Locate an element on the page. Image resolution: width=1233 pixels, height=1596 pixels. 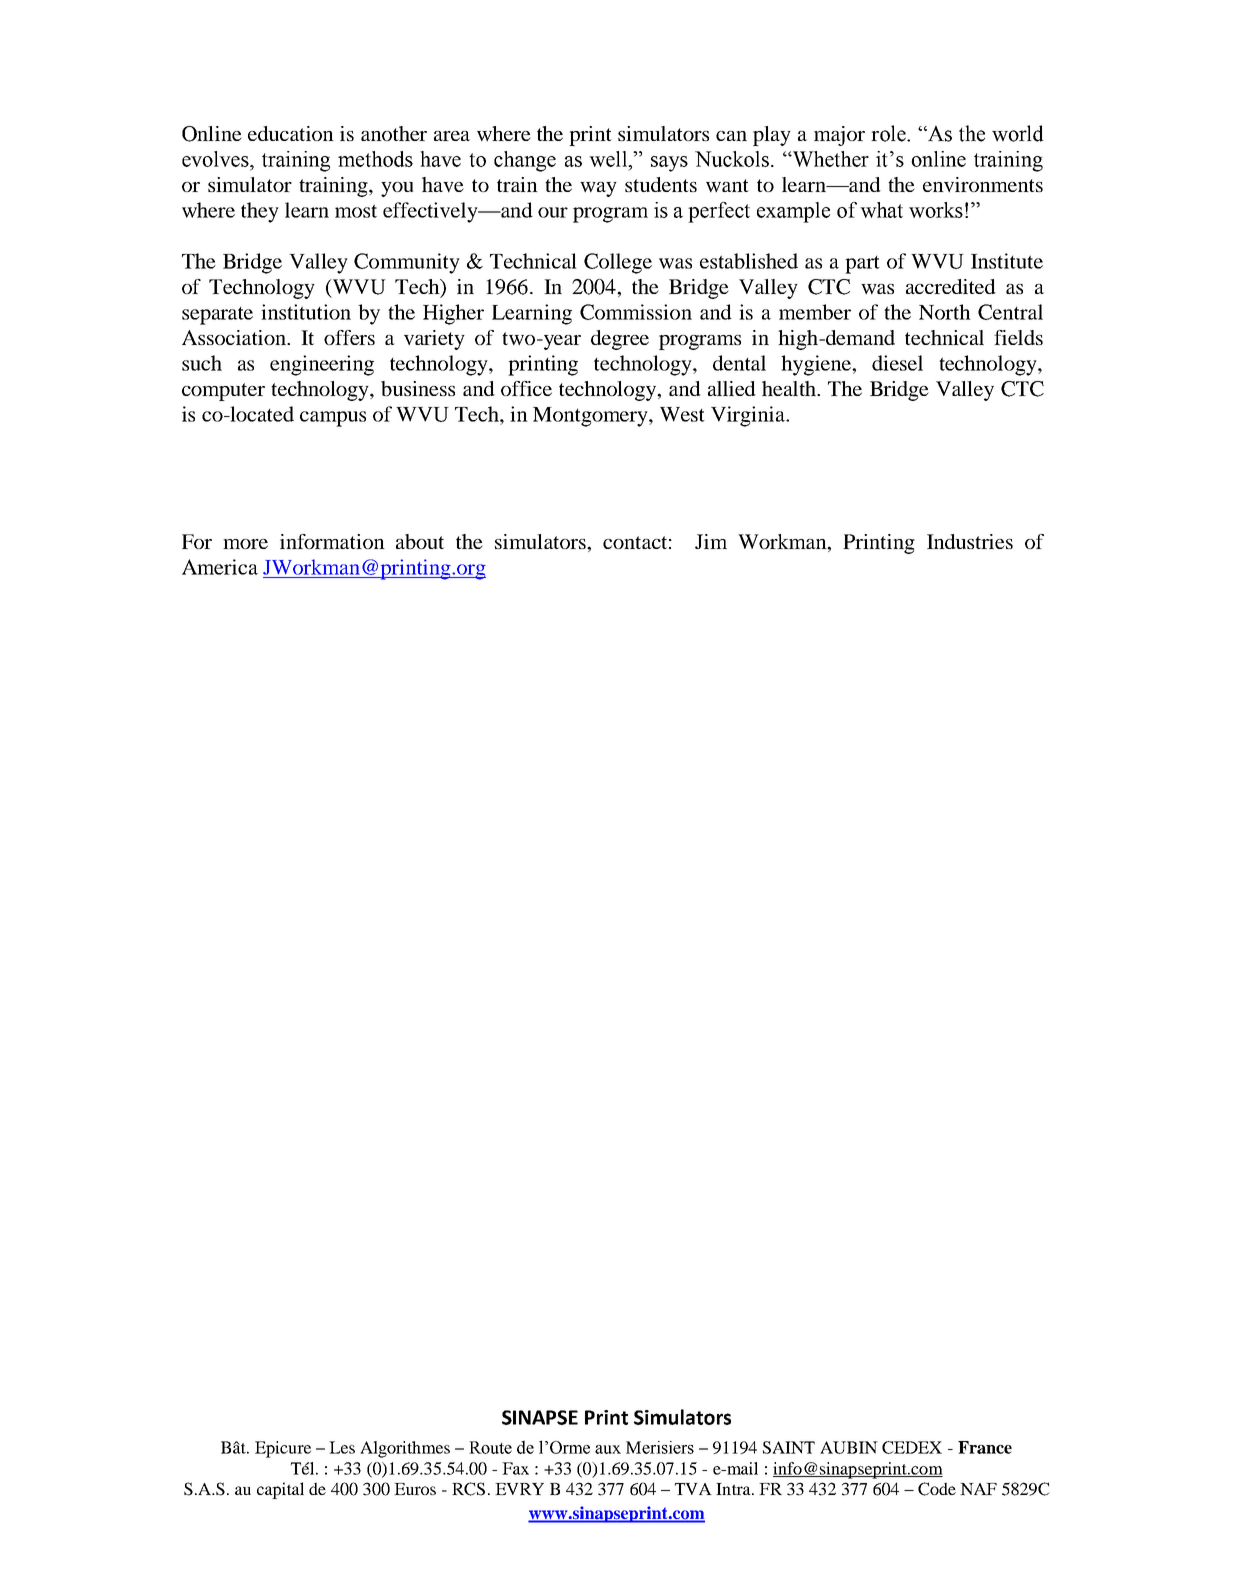
works is located at coordinates (936, 210).
